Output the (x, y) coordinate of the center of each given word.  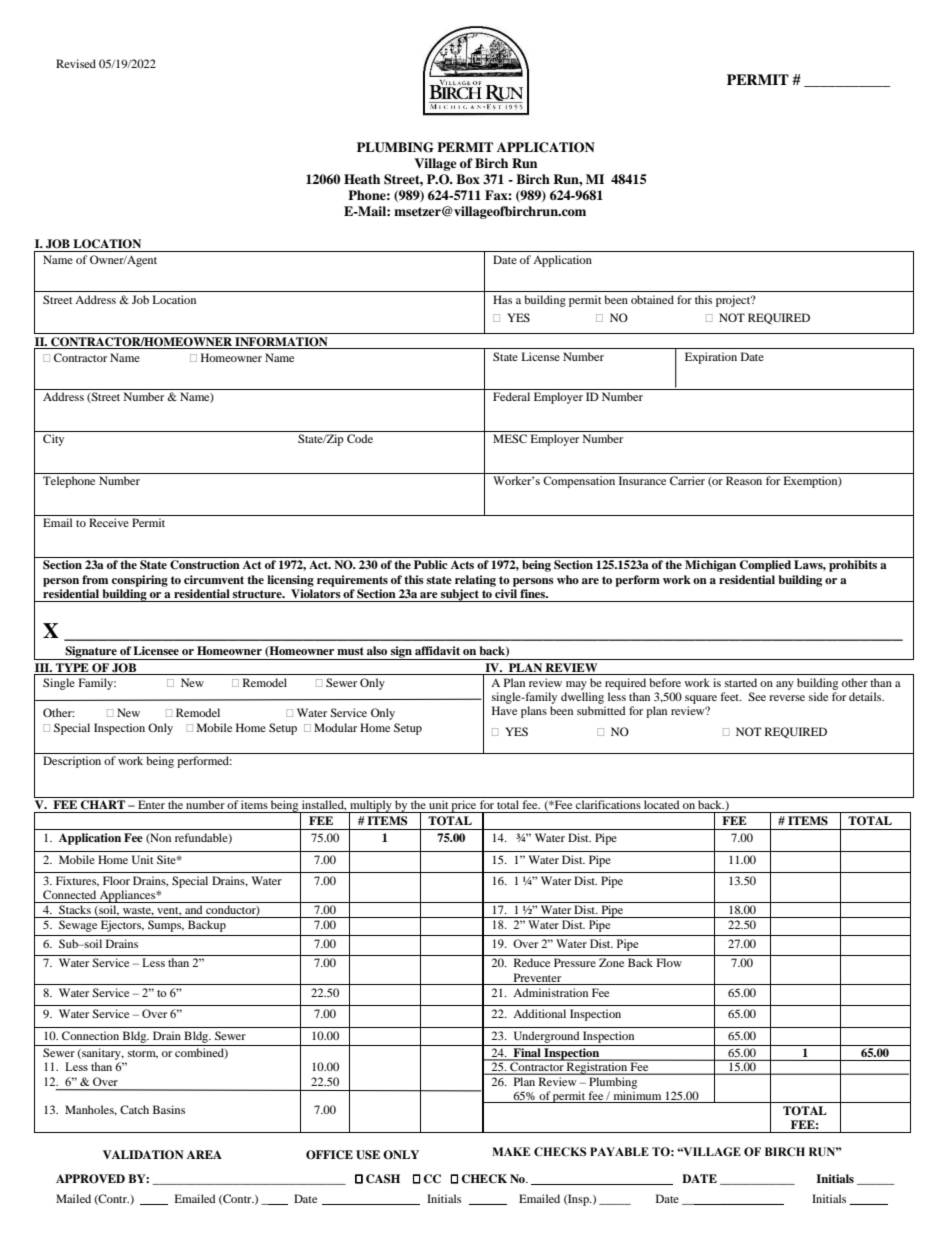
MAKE (511, 1151)
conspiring (140, 581)
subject (460, 595)
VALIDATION (143, 1155)
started (741, 682)
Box (468, 179)
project (734, 301)
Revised (76, 63)
